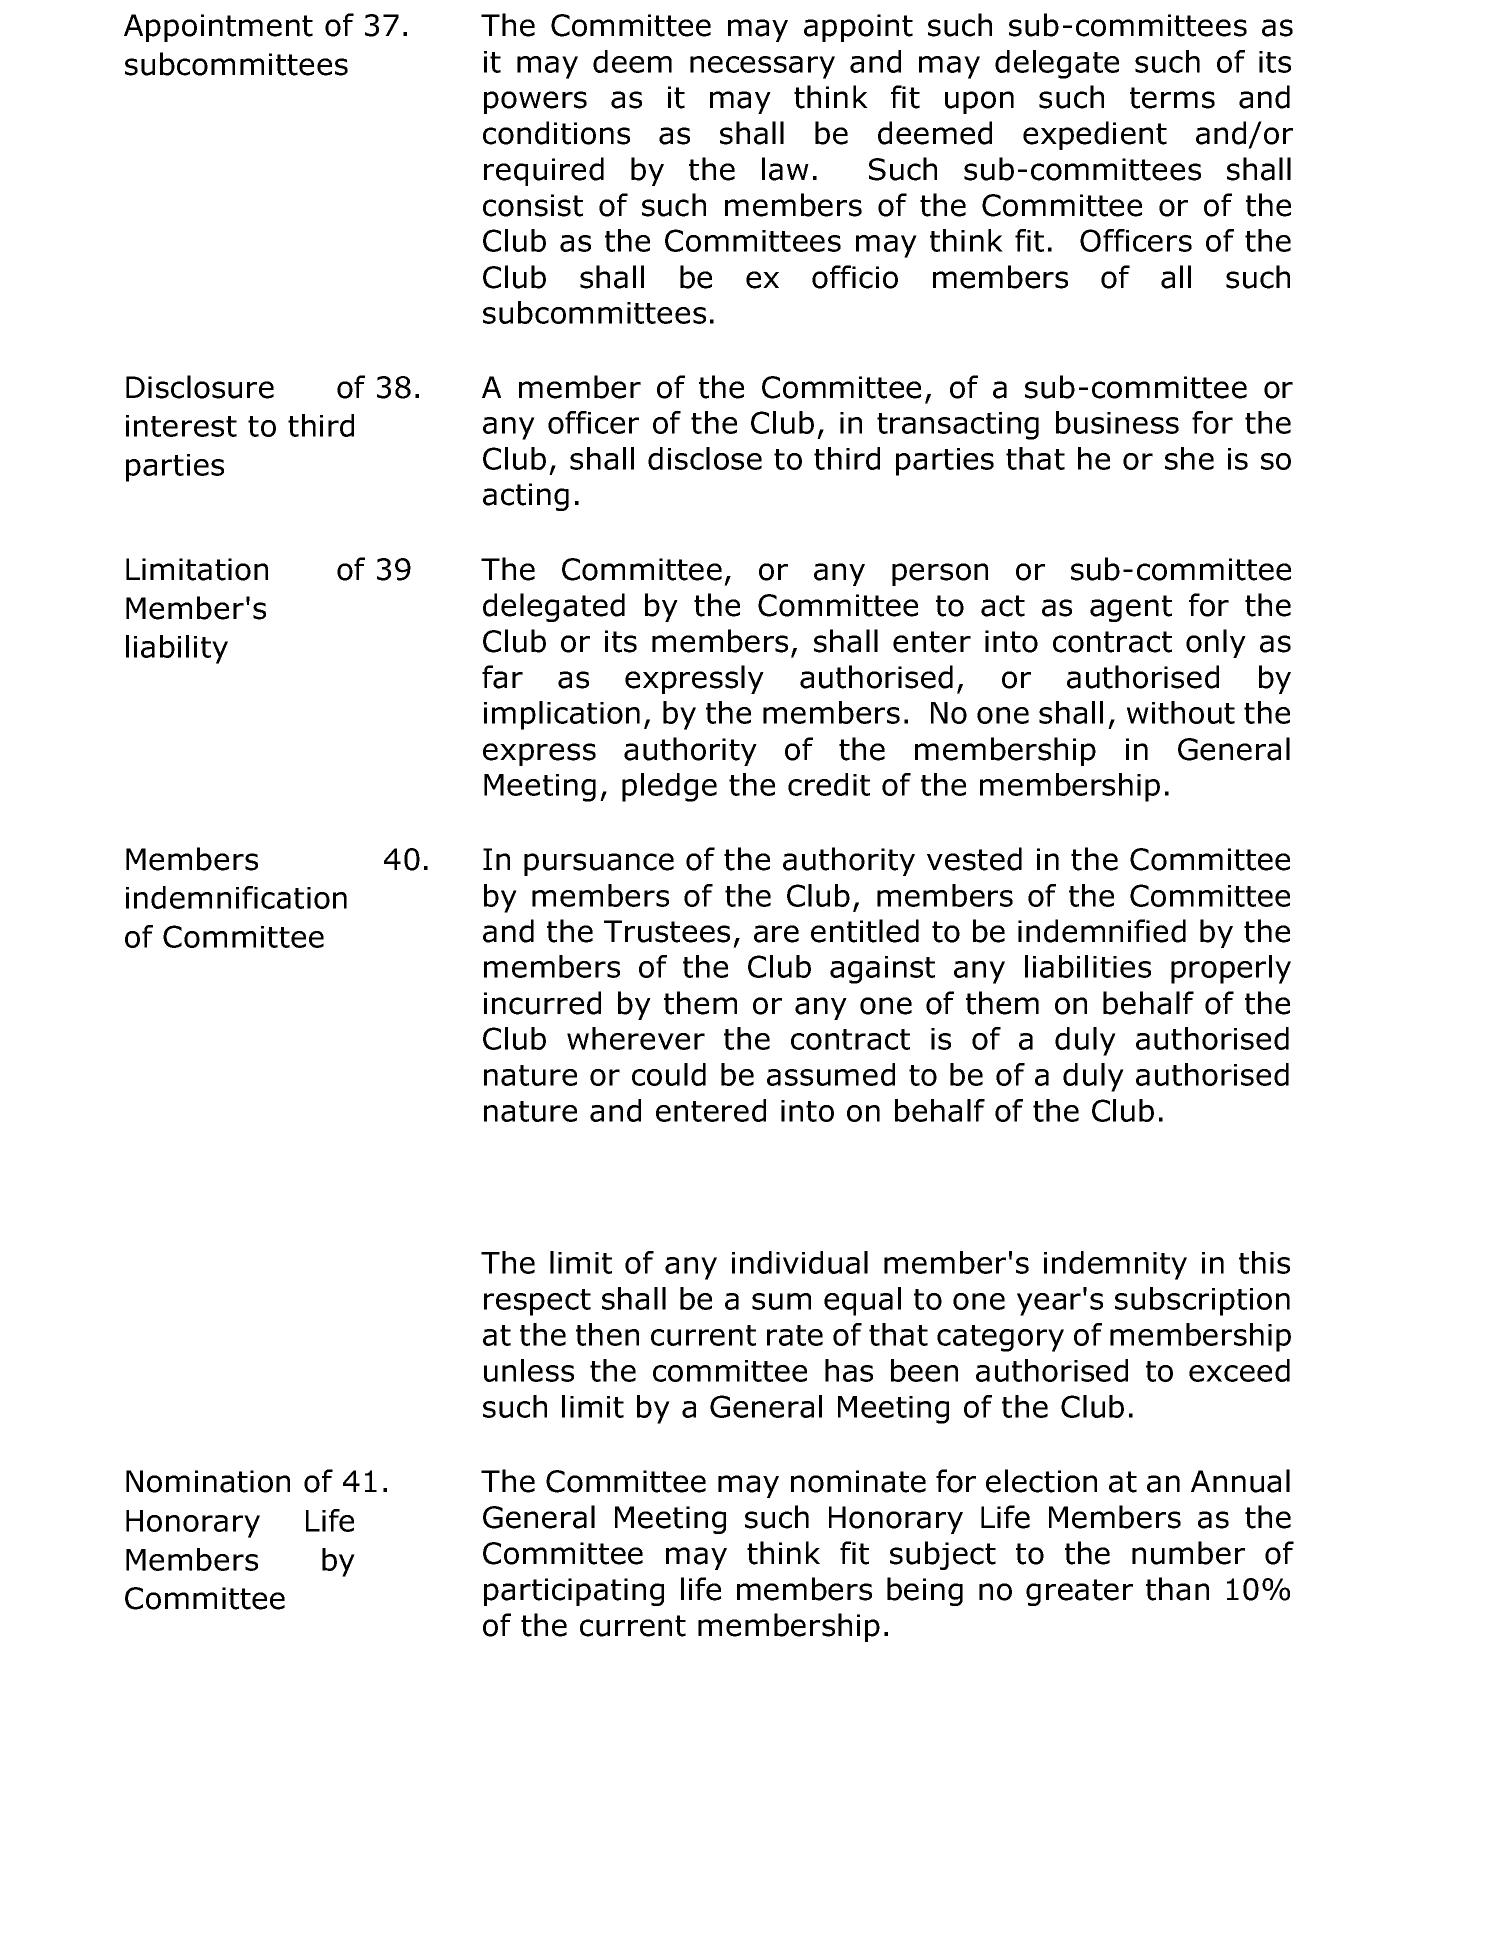 The width and height of the page is (1506, 1949). I want to click on liability, so click(177, 649).
